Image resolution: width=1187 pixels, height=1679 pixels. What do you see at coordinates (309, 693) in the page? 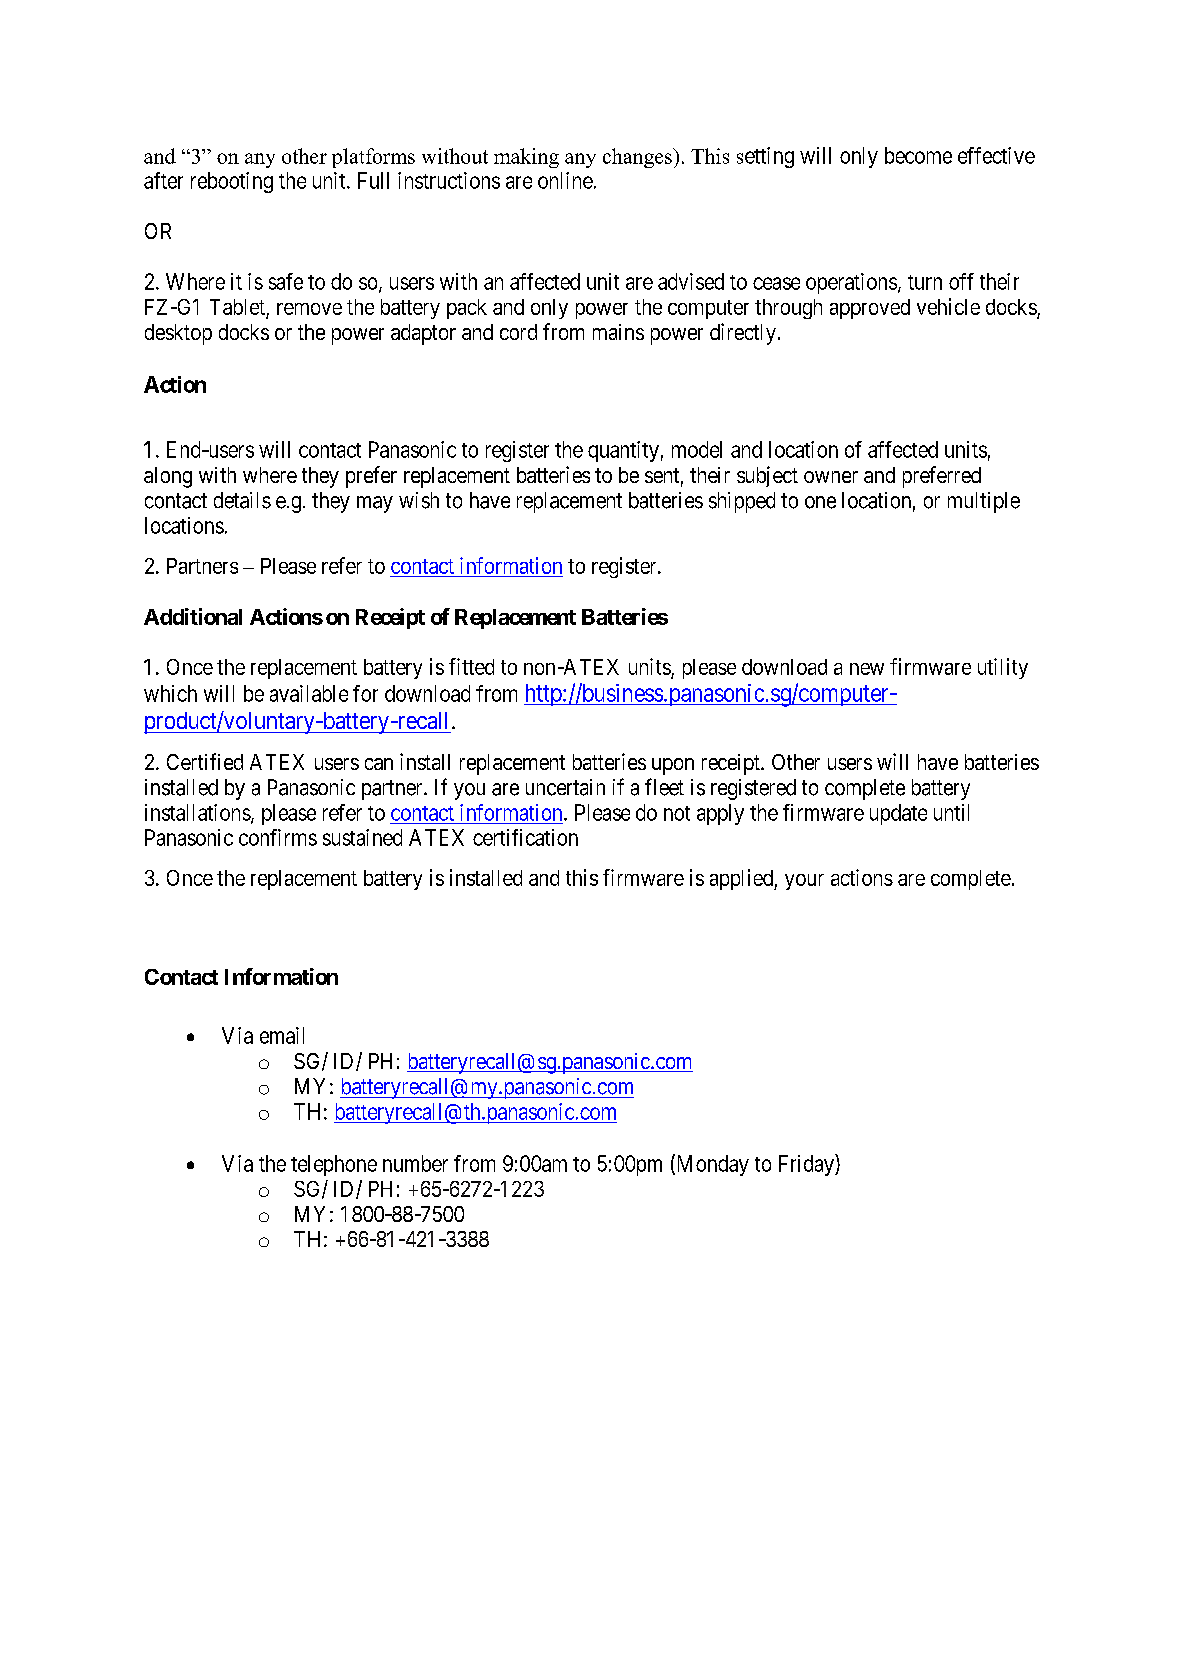
I see `available` at bounding box center [309, 693].
